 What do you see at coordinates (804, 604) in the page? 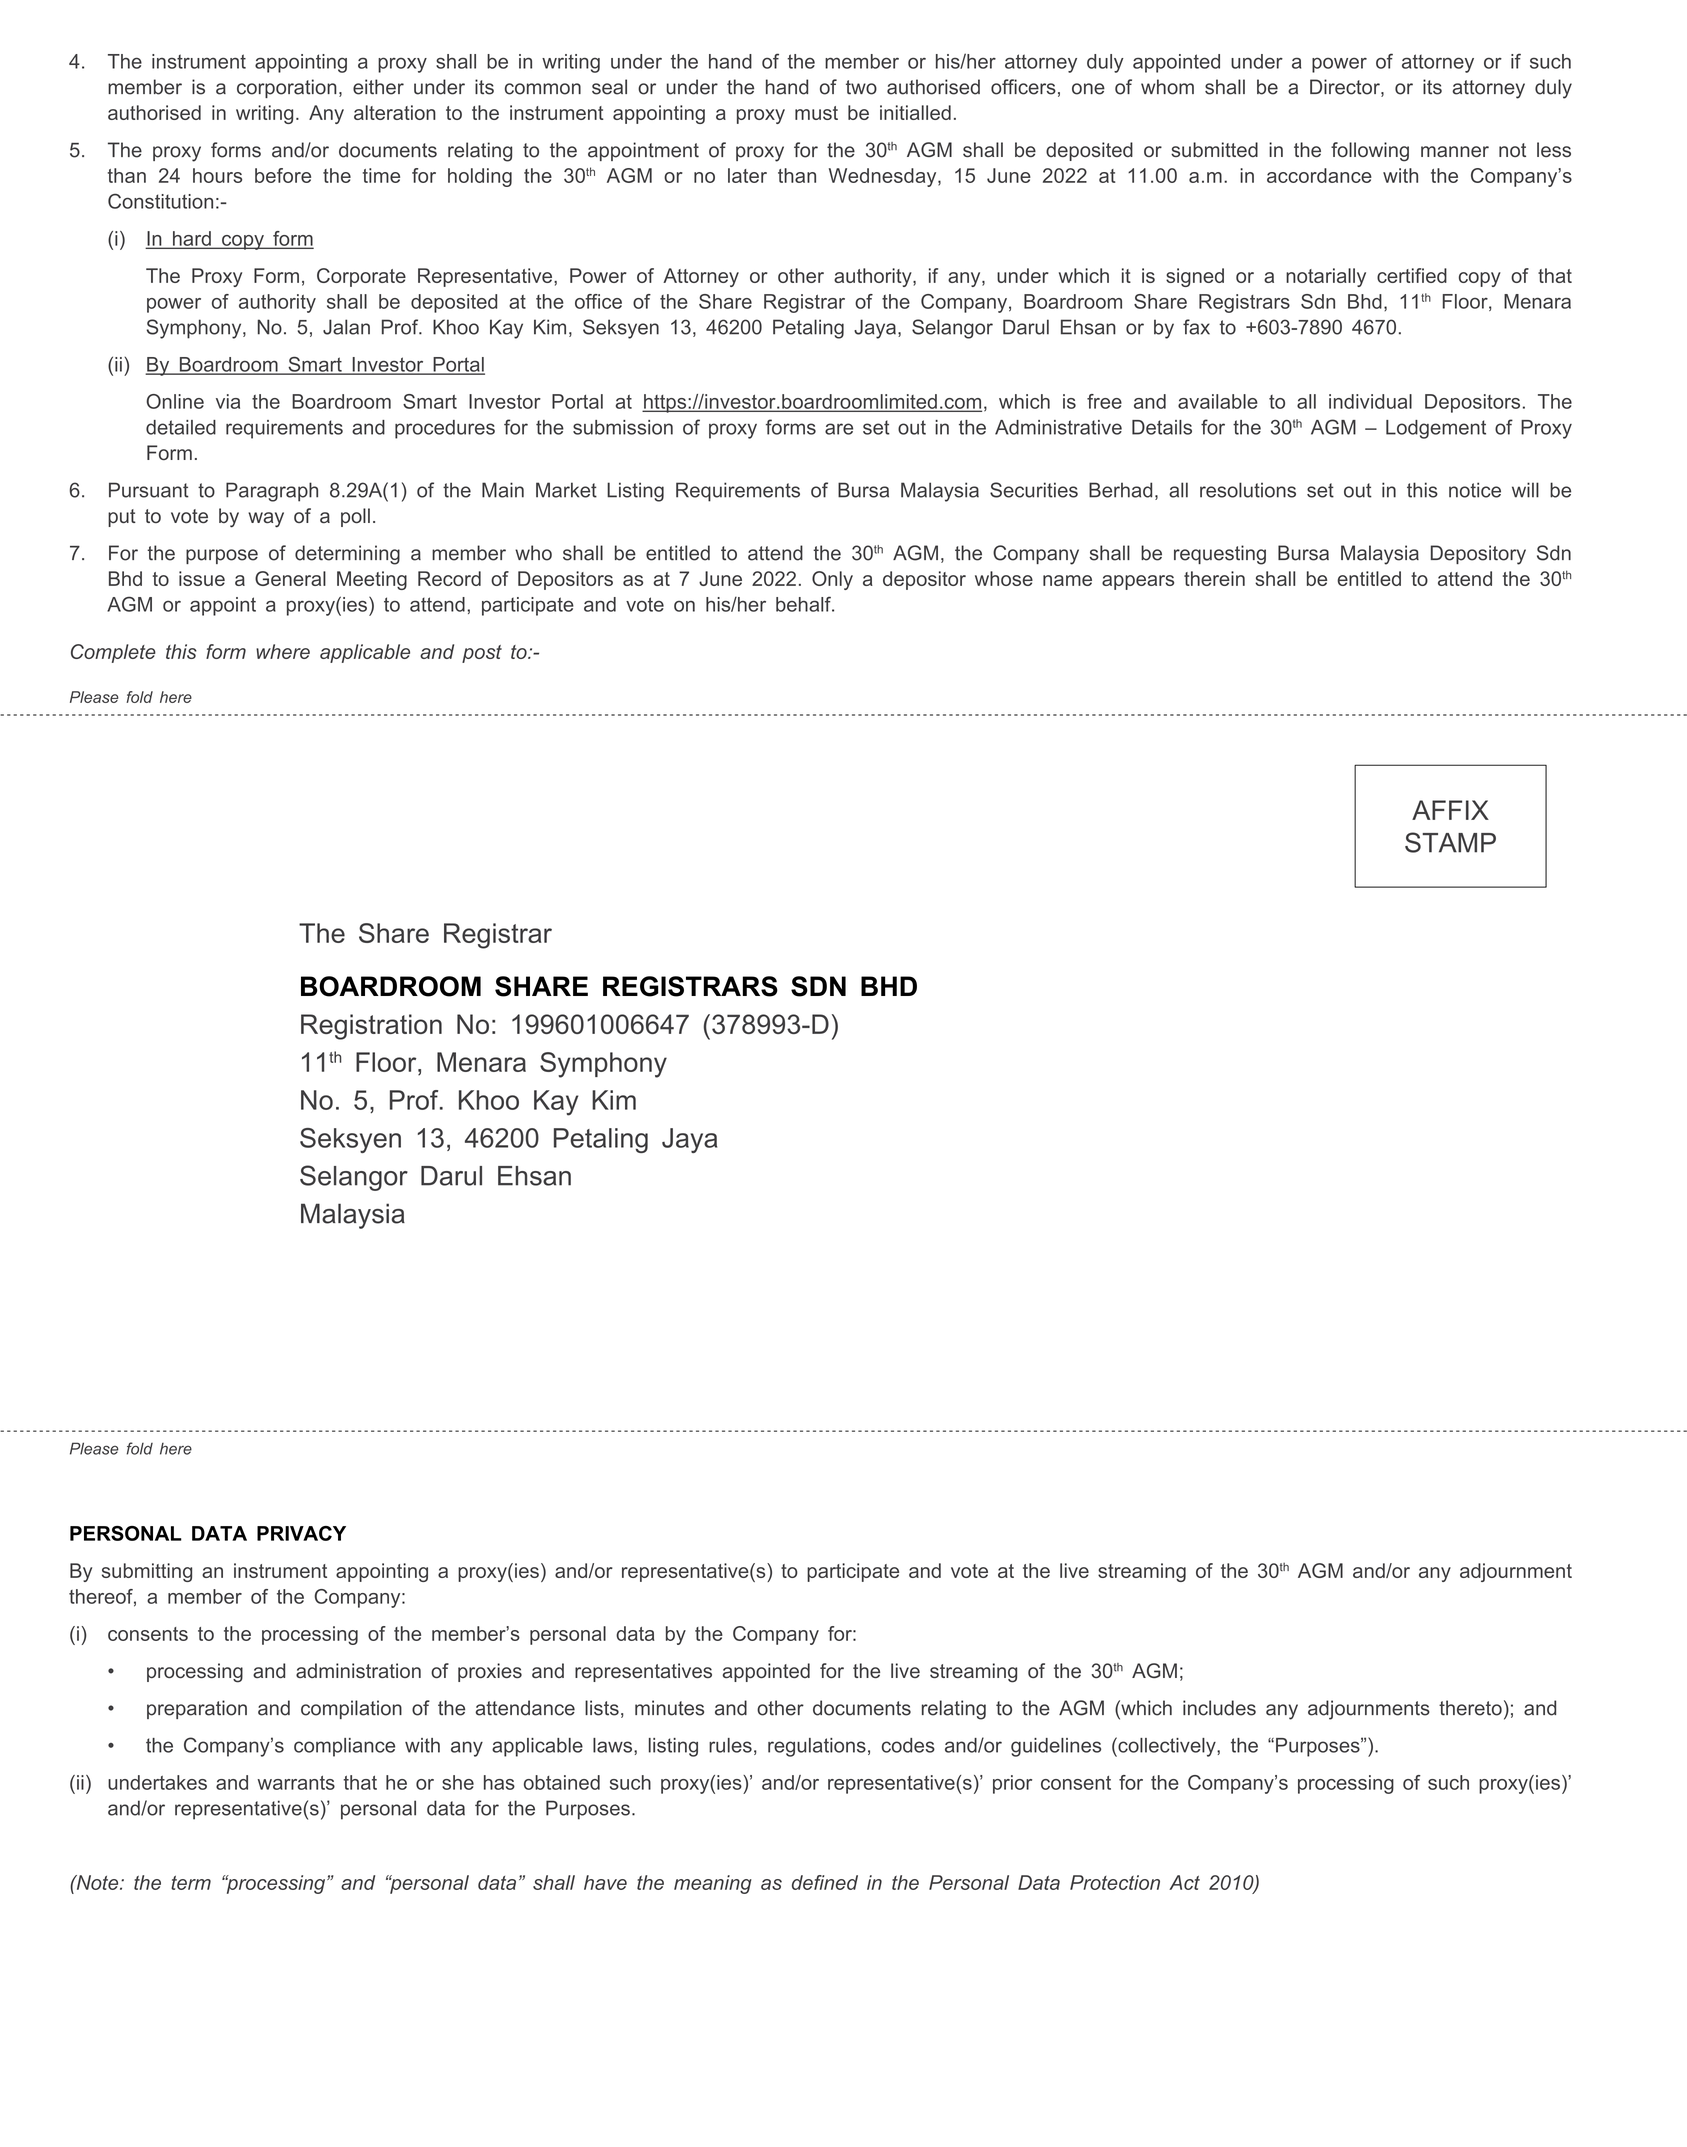
I see `behalf` at bounding box center [804, 604].
